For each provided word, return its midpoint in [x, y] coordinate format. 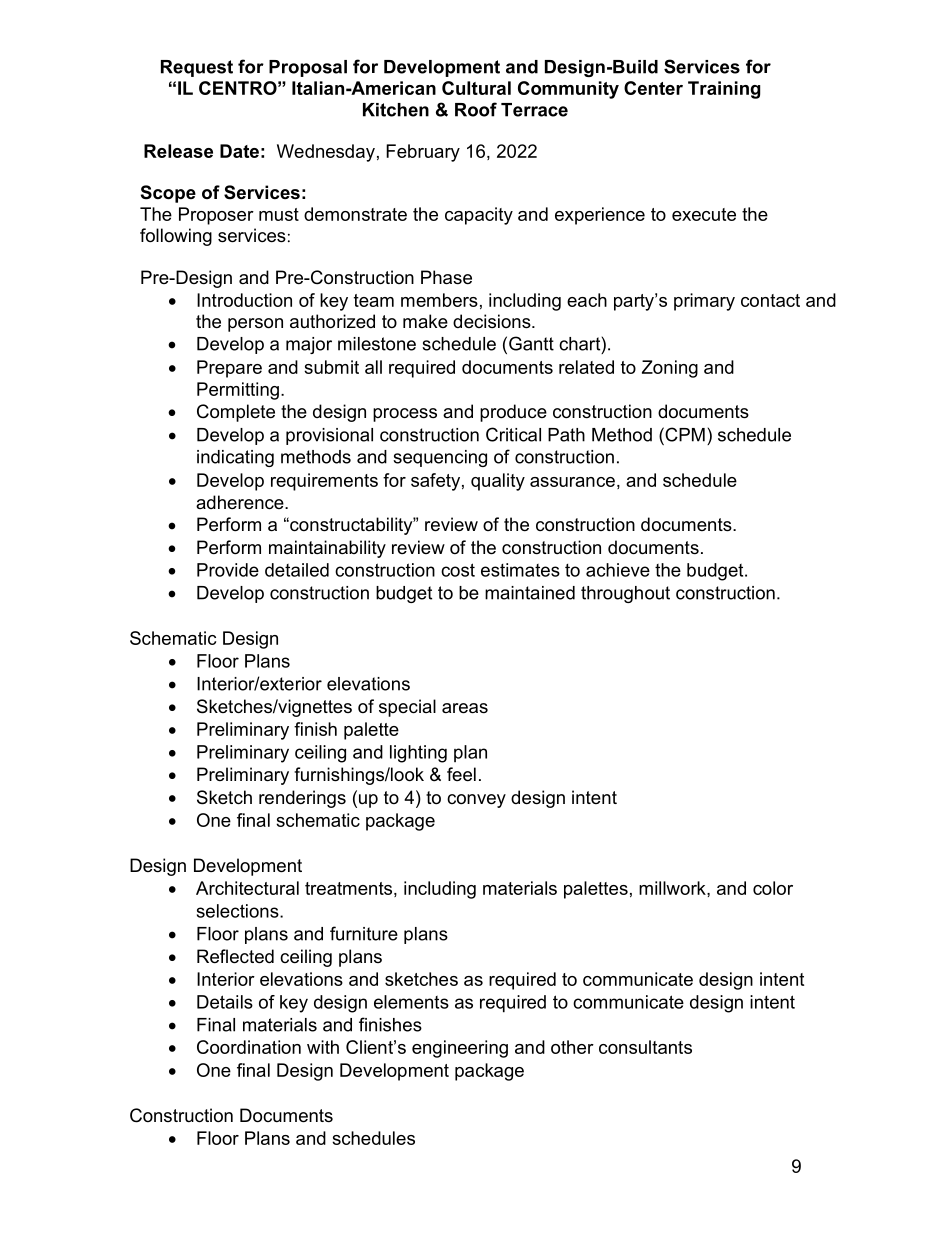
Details [225, 1002]
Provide [228, 570]
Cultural [476, 88]
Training [724, 90]
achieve [618, 570]
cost [458, 570]
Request [197, 68]
